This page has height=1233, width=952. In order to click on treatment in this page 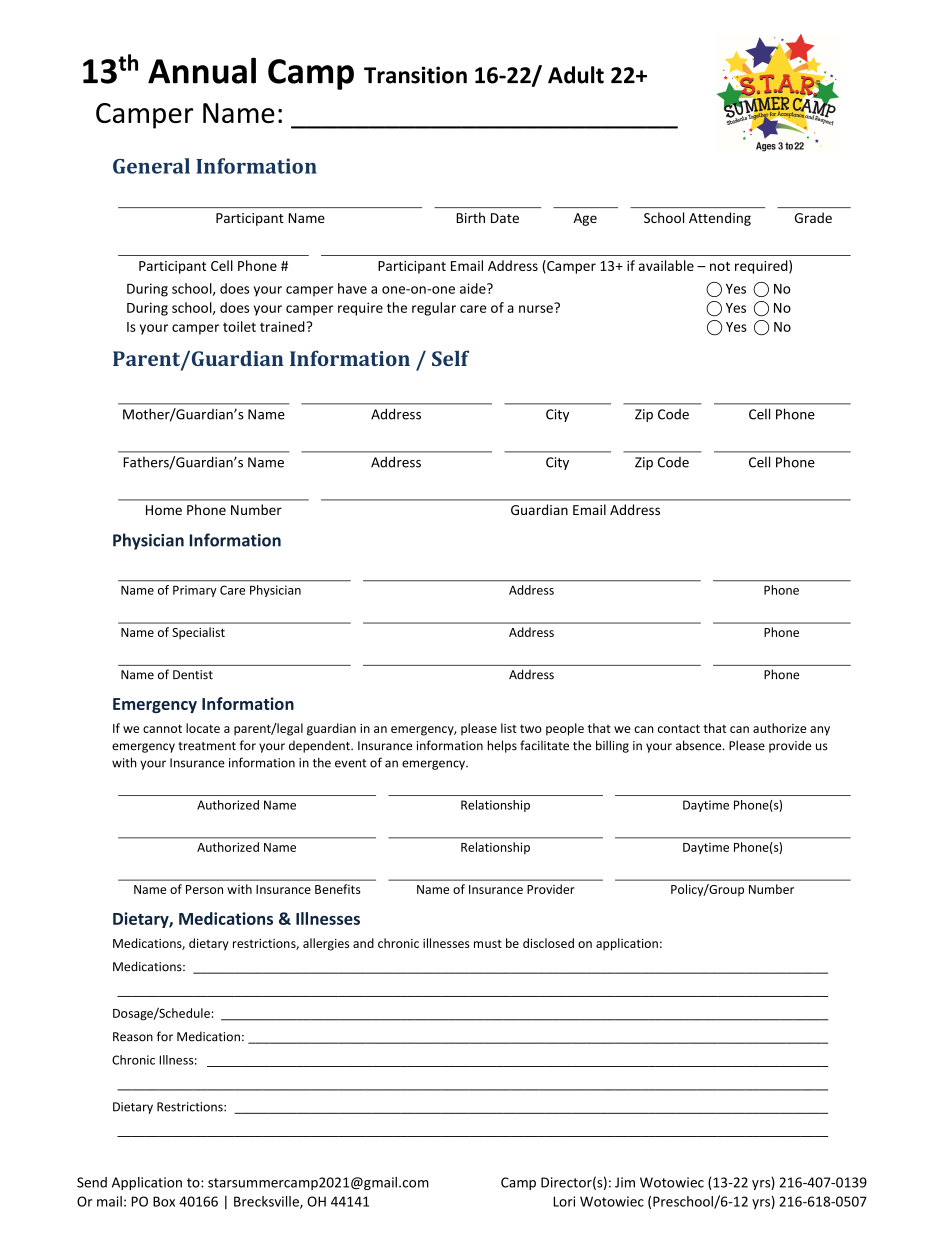, I will do `click(207, 746)`.
